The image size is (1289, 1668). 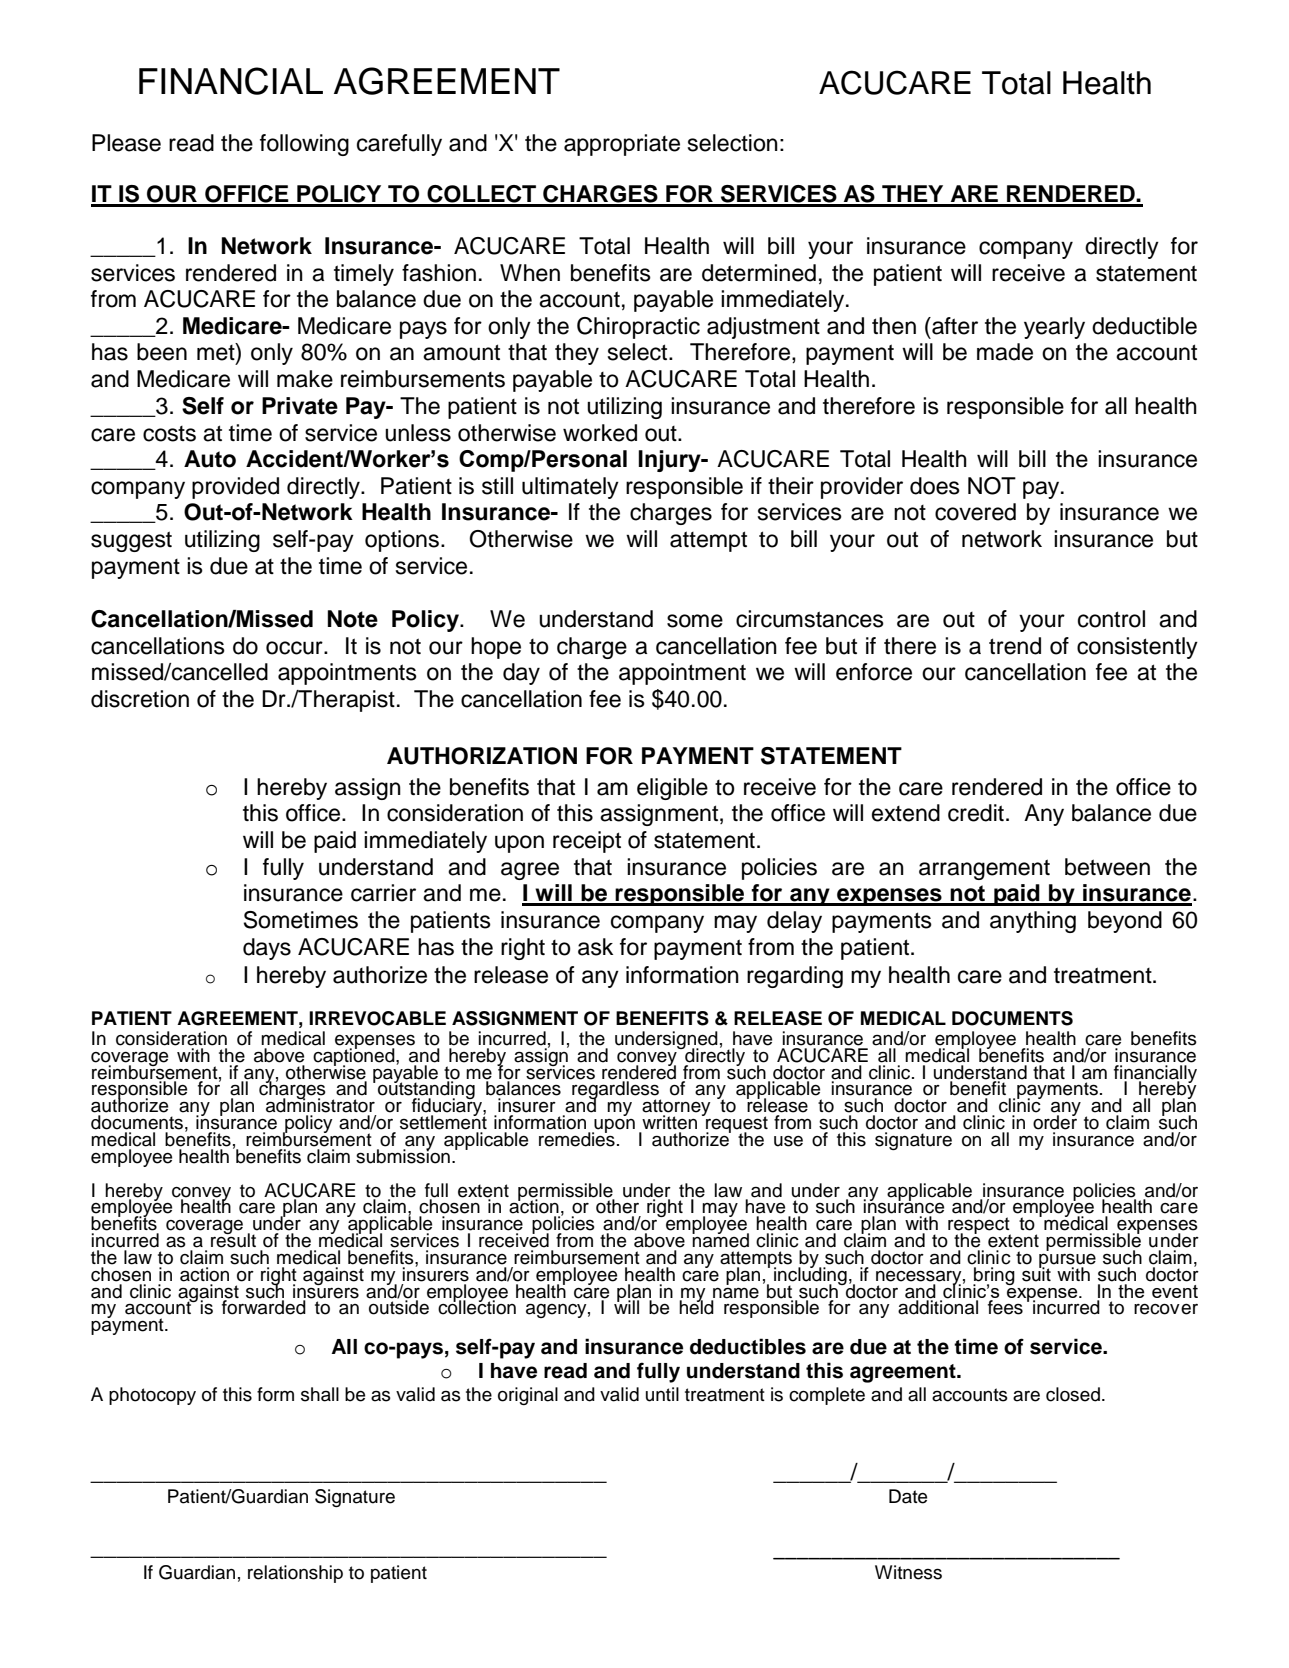 I want to click on pursue, so click(x=1067, y=1262).
